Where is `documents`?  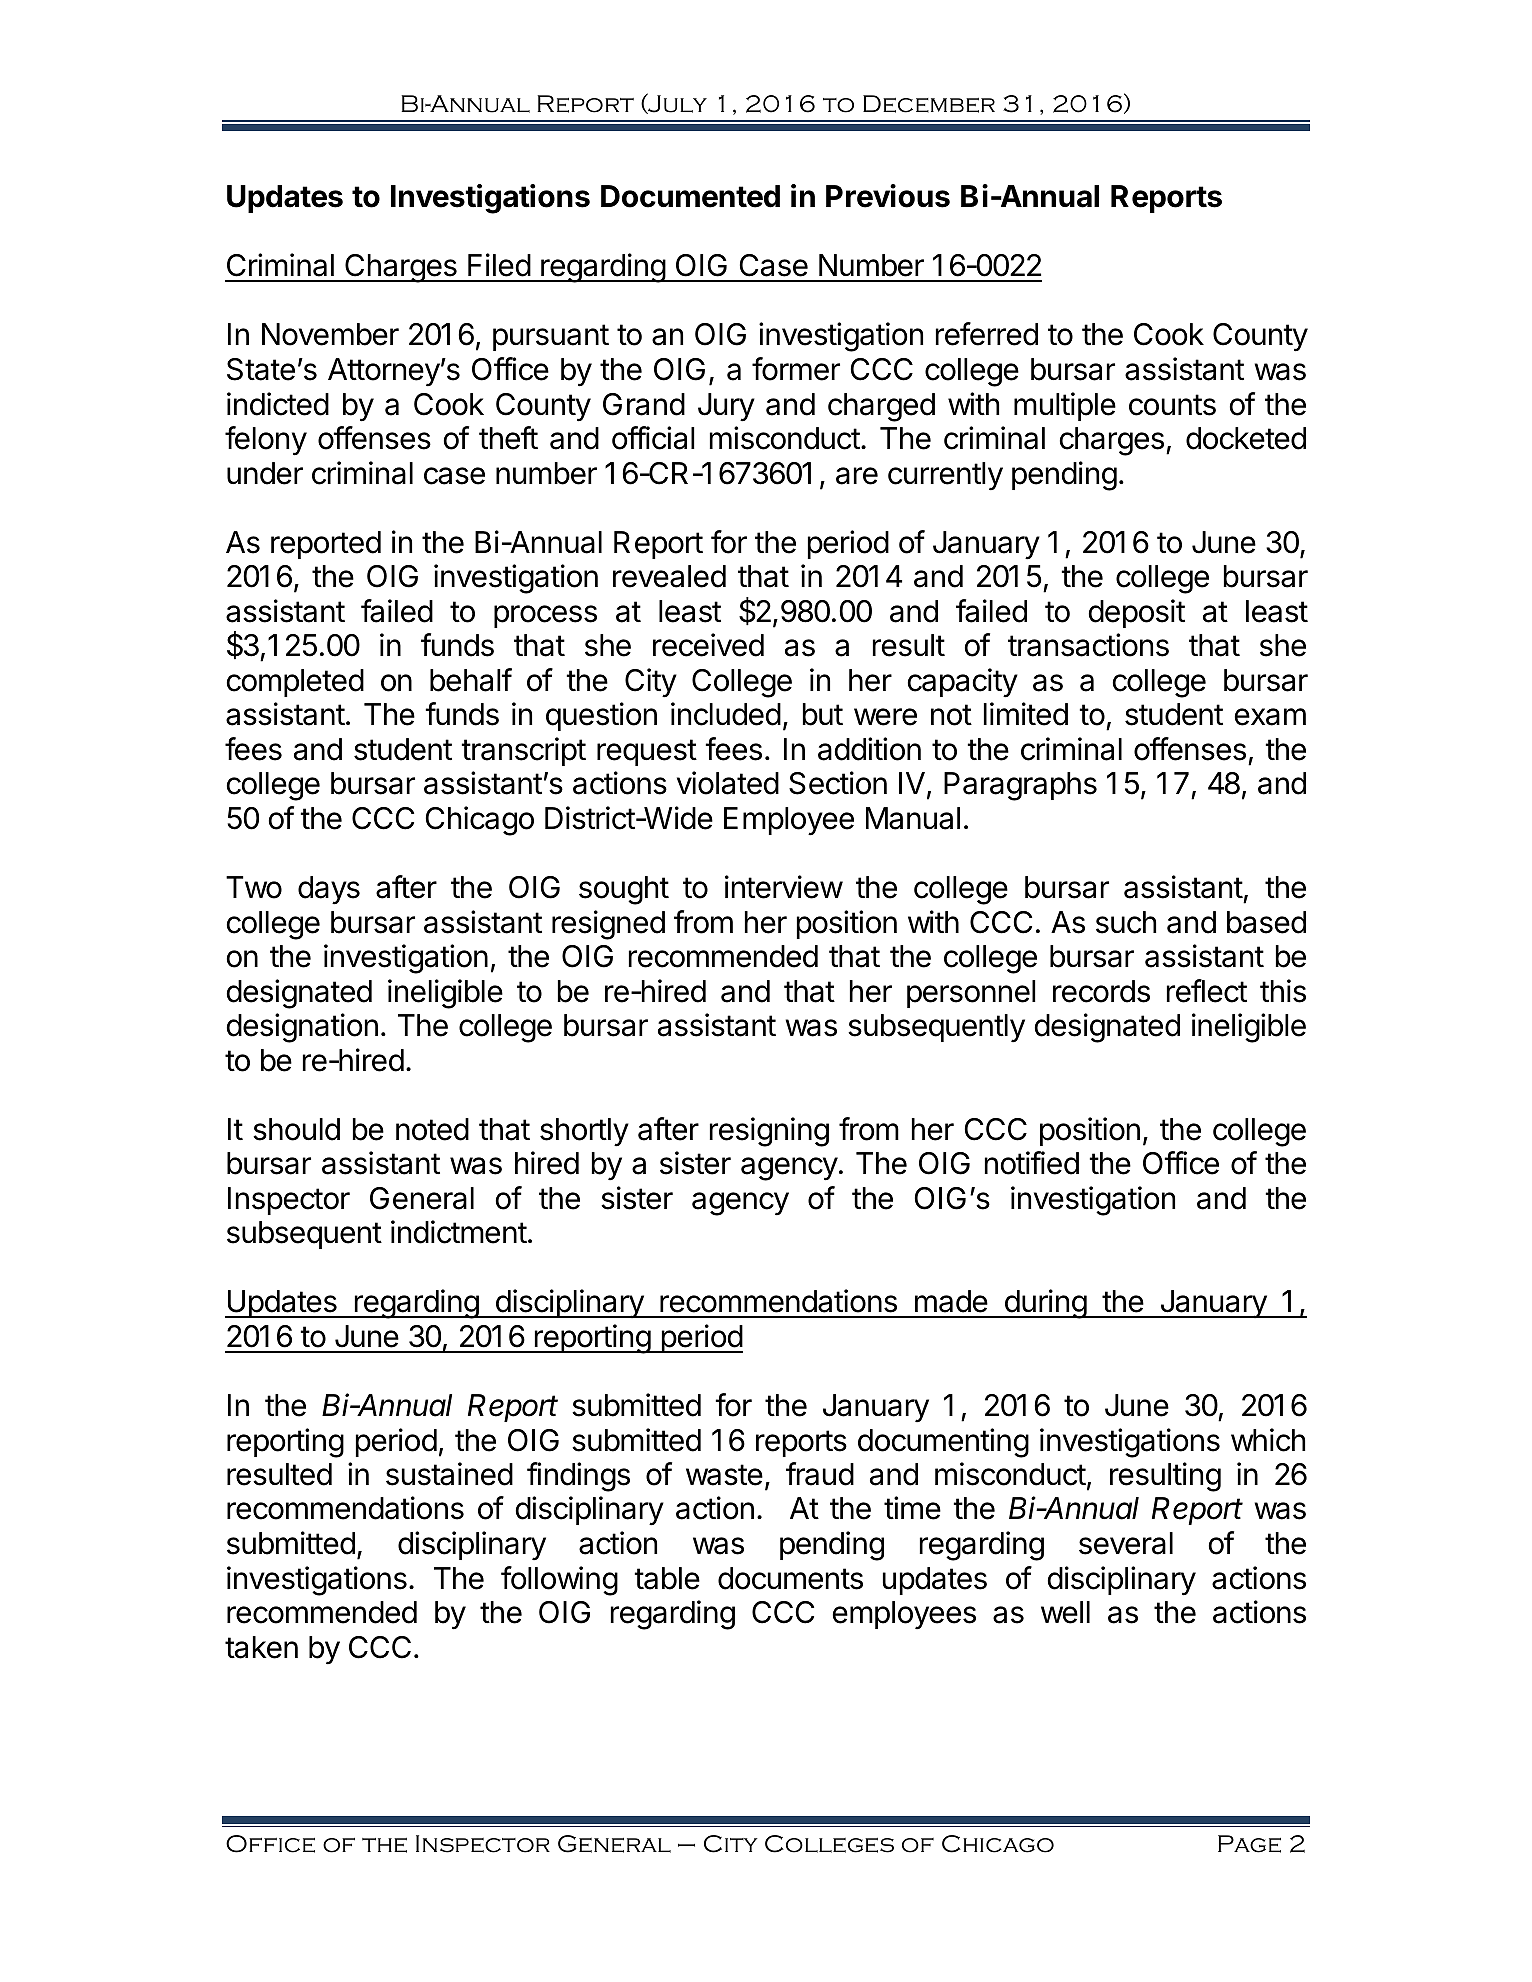
documents is located at coordinates (790, 1578).
